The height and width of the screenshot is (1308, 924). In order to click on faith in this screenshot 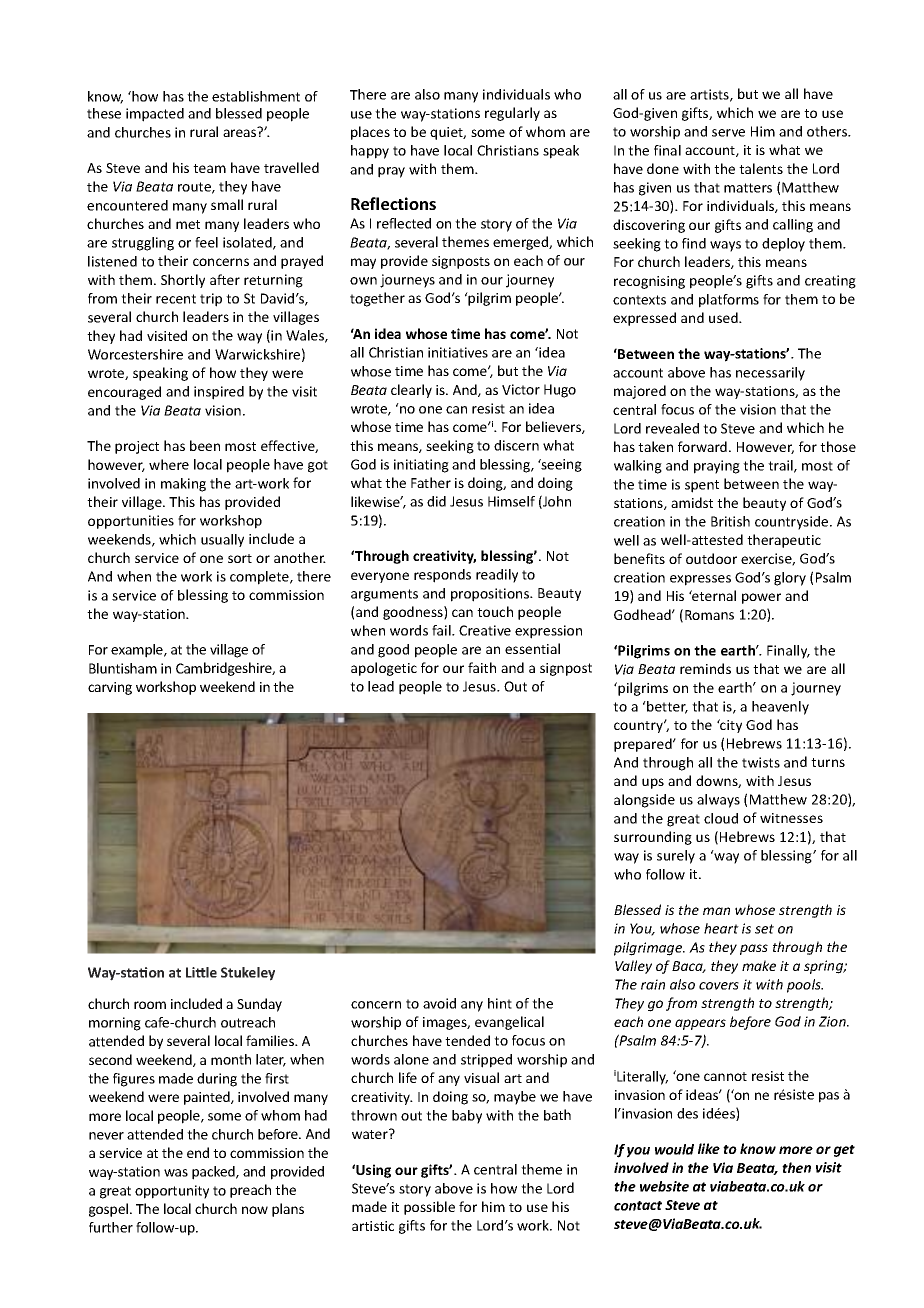, I will do `click(482, 667)`.
